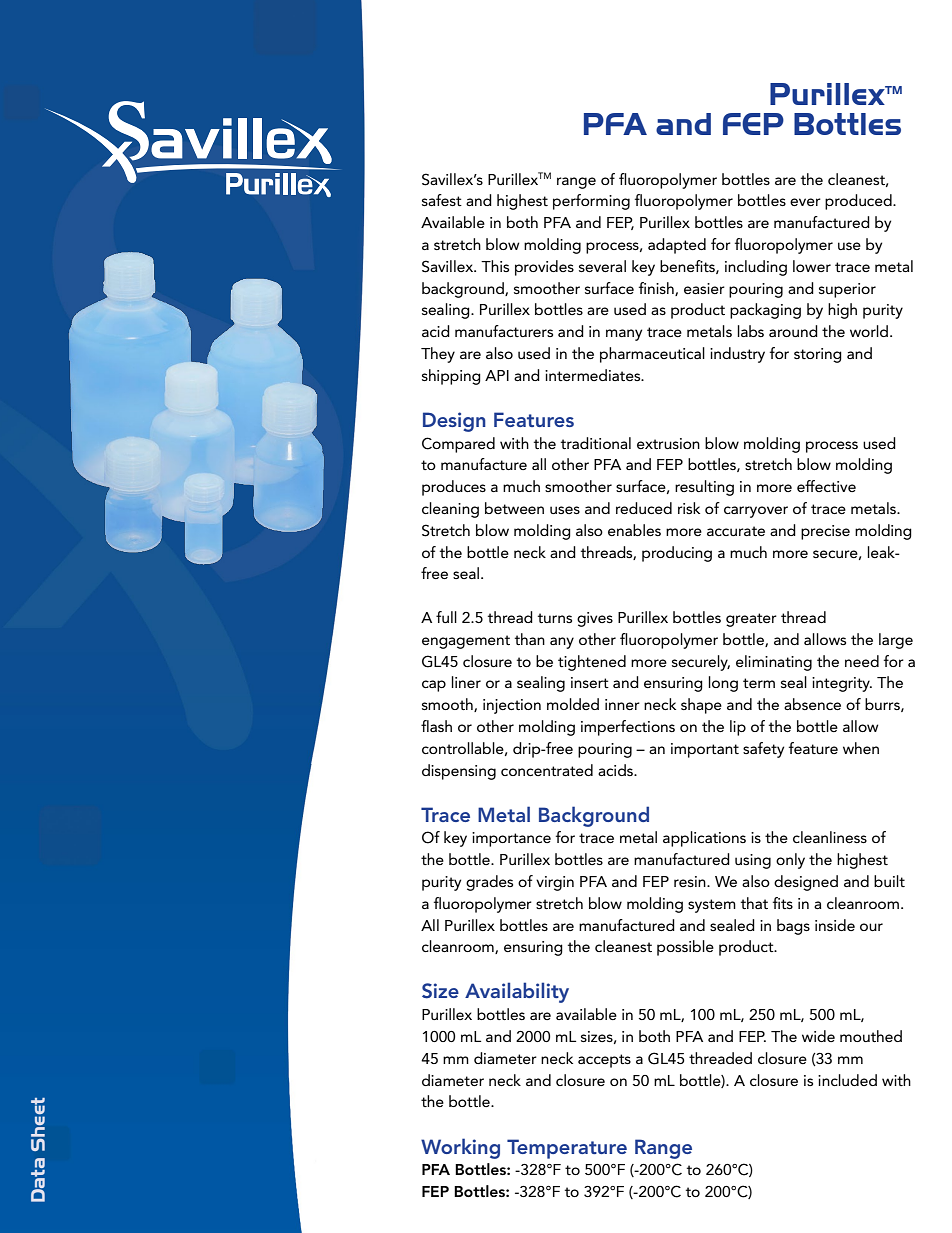  What do you see at coordinates (835, 925) in the screenshot?
I see `inside` at bounding box center [835, 925].
